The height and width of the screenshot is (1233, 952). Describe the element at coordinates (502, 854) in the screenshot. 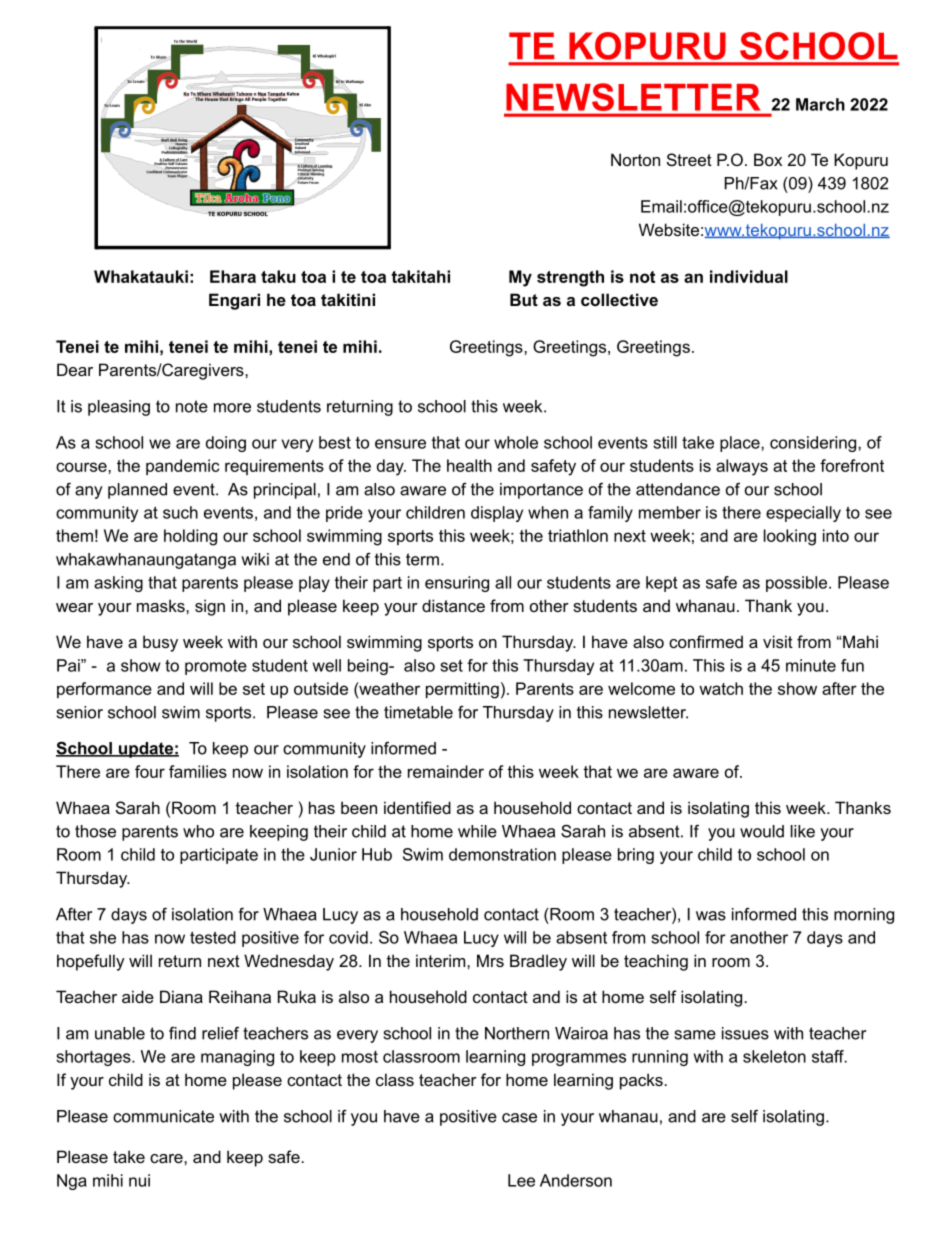

I see `demonstration` at that location.
